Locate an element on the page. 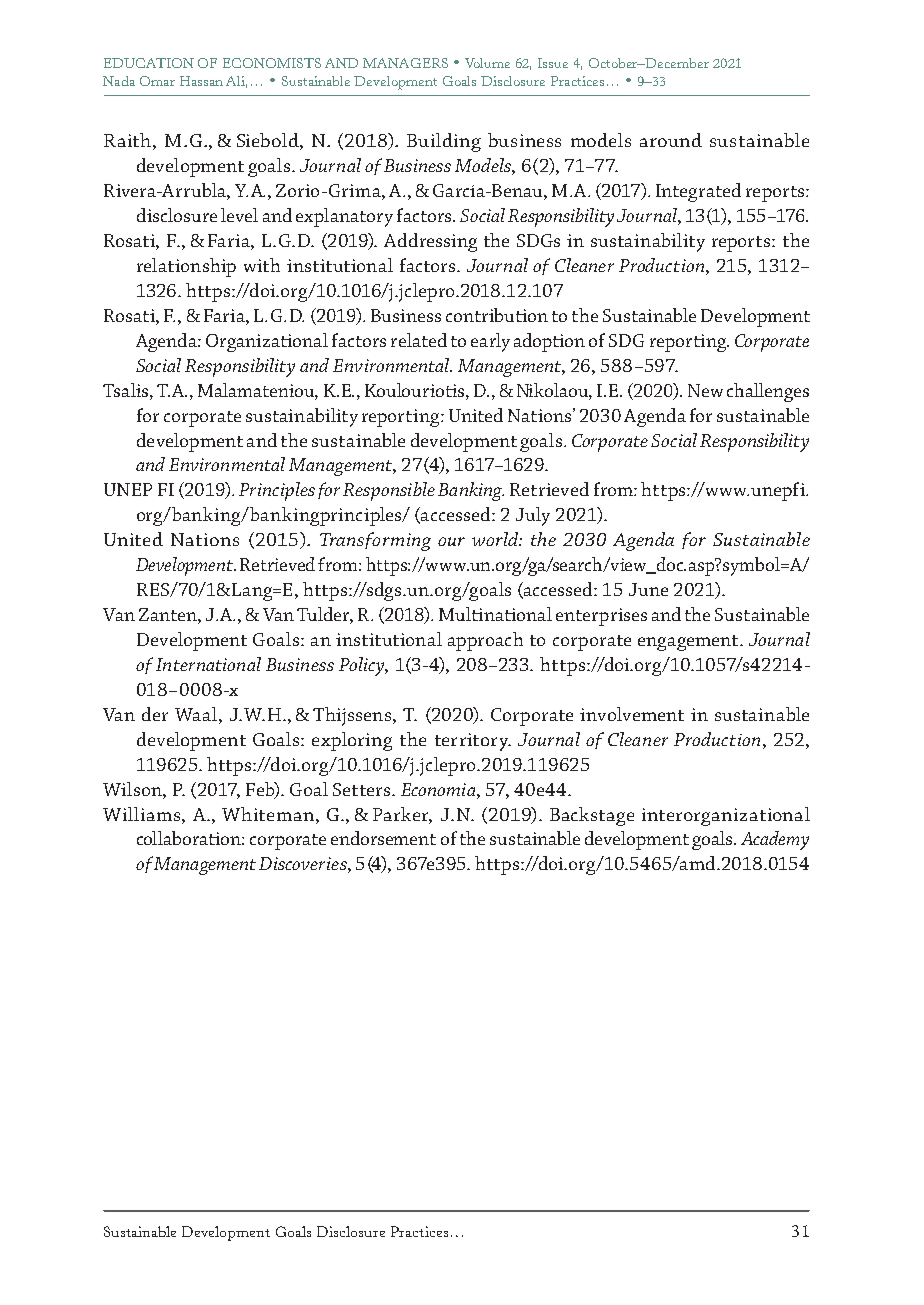  Williams is located at coordinates (143, 814).
